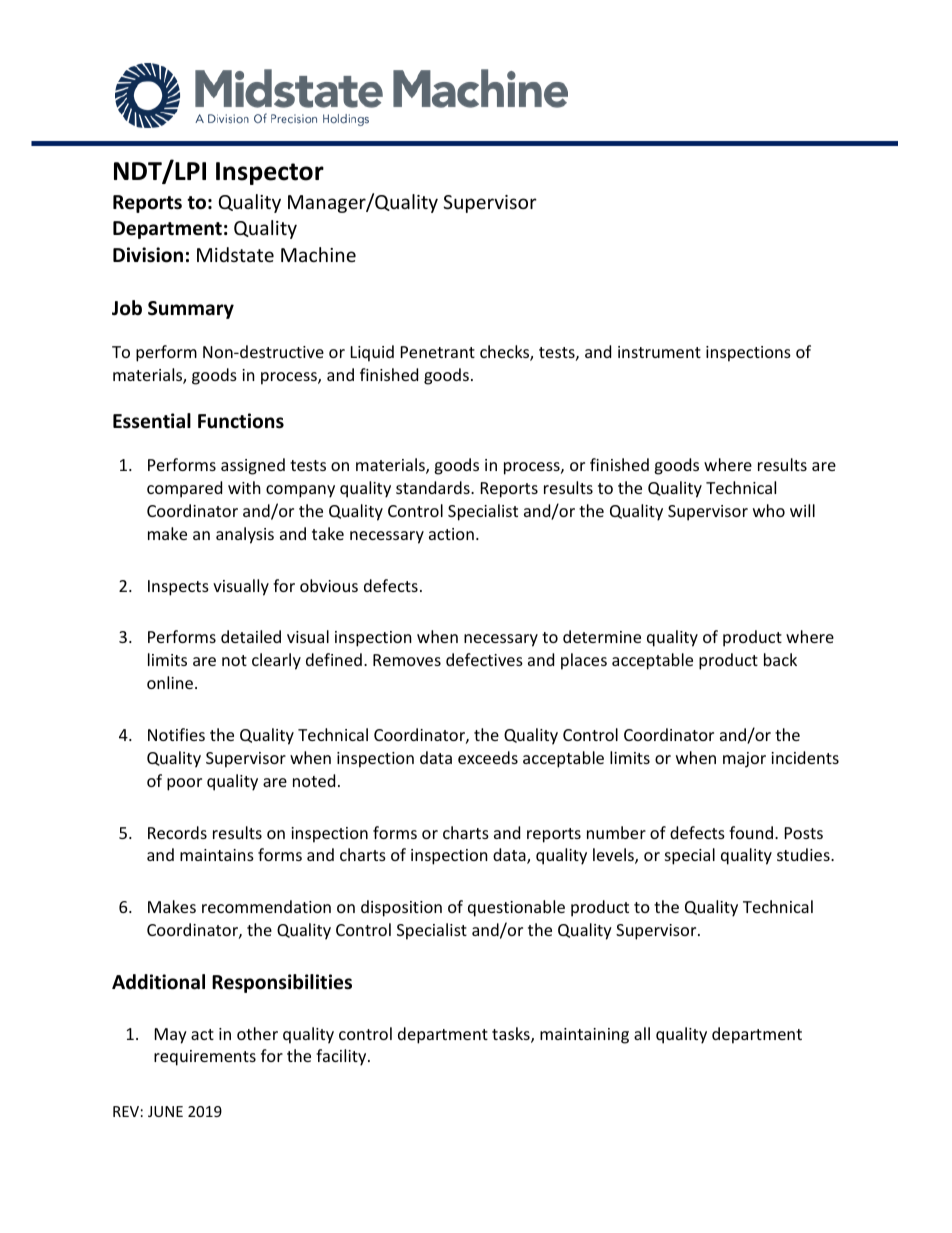 The width and height of the screenshot is (952, 1233). Describe the element at coordinates (407, 660) in the screenshot. I see `Removes` at that location.
